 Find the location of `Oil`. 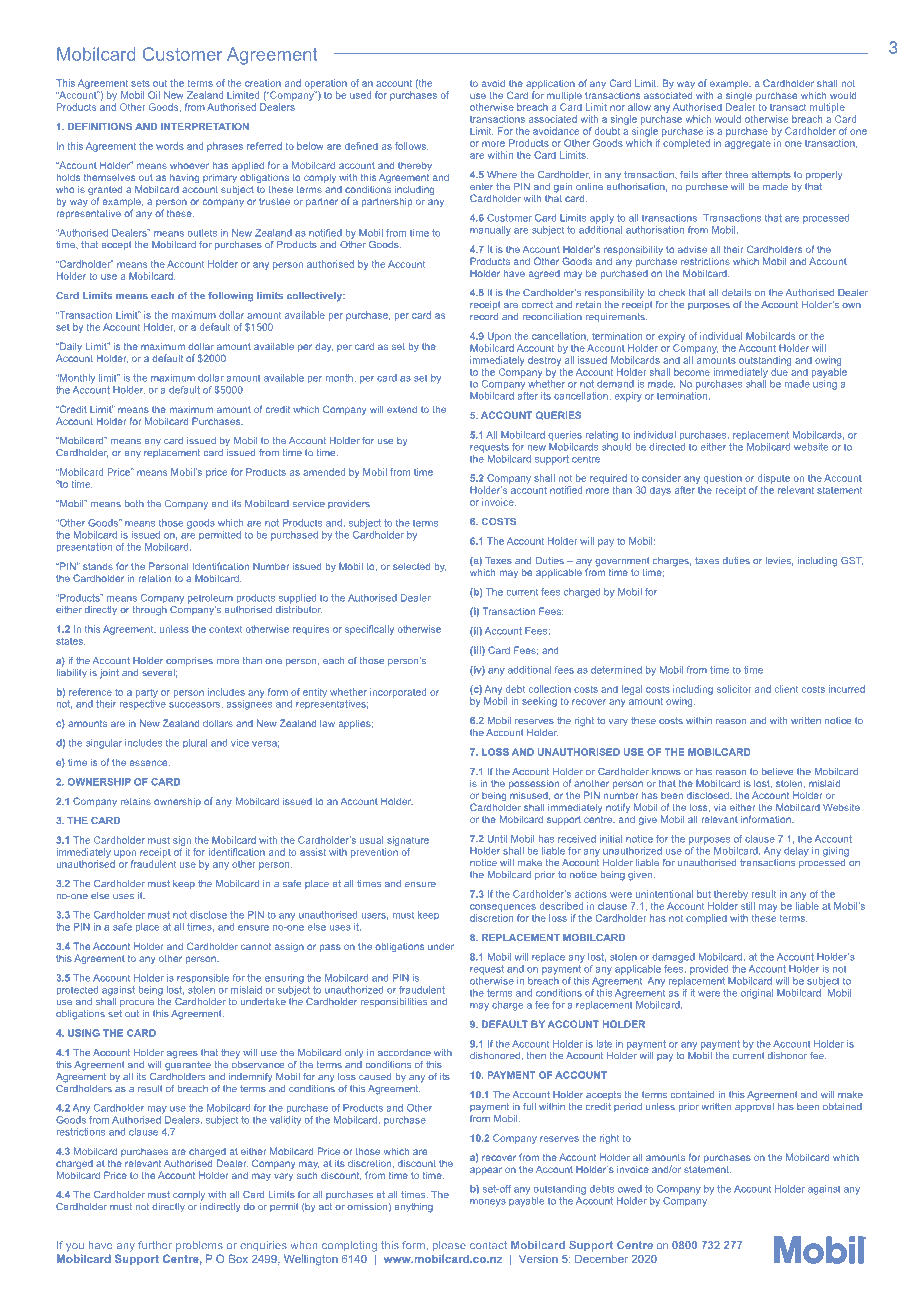

Oil is located at coordinates (154, 95).
